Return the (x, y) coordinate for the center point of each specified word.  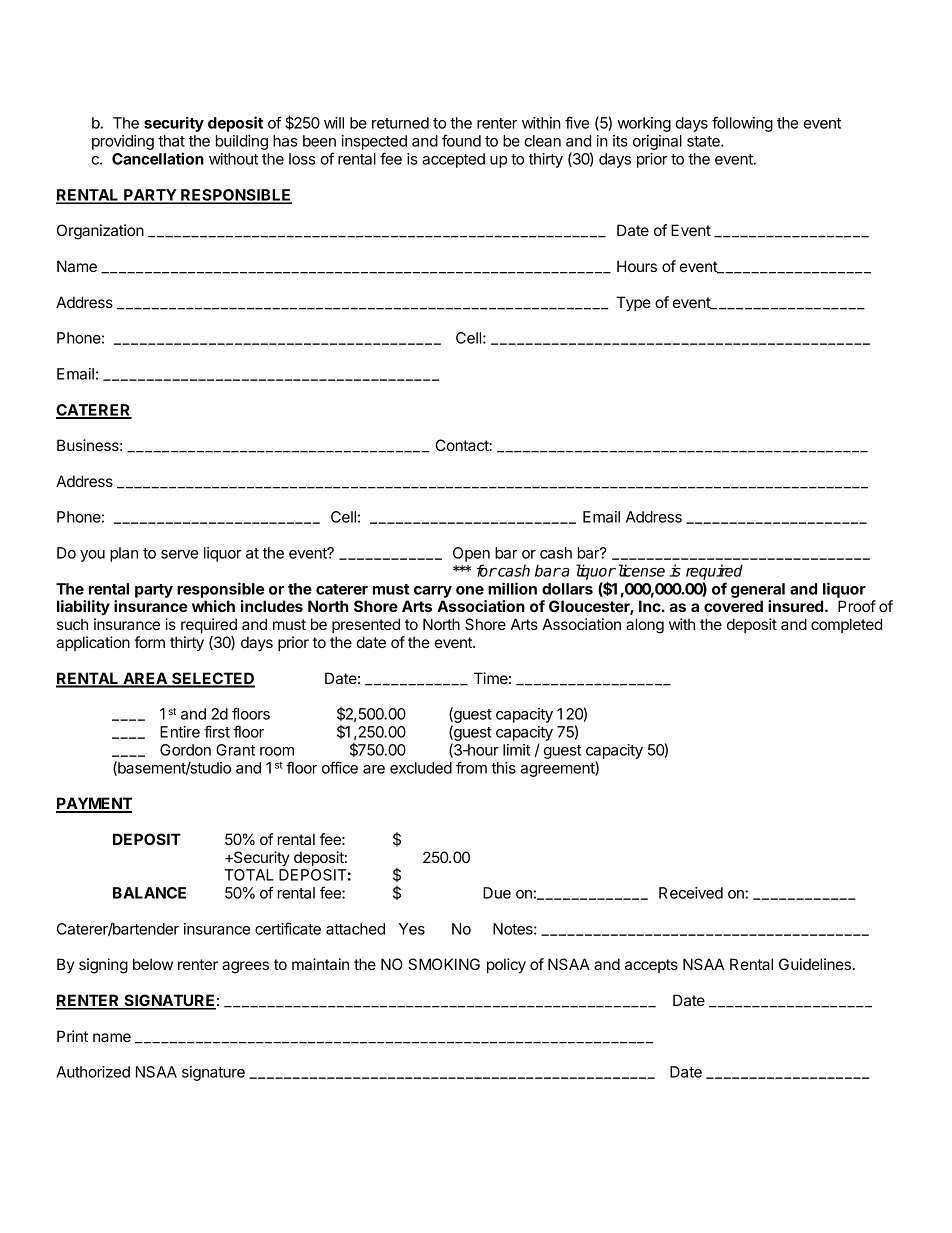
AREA (145, 679)
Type (633, 304)
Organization (100, 232)
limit (516, 750)
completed (846, 625)
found (461, 140)
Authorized (93, 1072)
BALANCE (149, 893)
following (742, 124)
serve (179, 554)
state (704, 141)
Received (691, 893)
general (758, 590)
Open (471, 554)
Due (497, 893)
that (171, 141)
